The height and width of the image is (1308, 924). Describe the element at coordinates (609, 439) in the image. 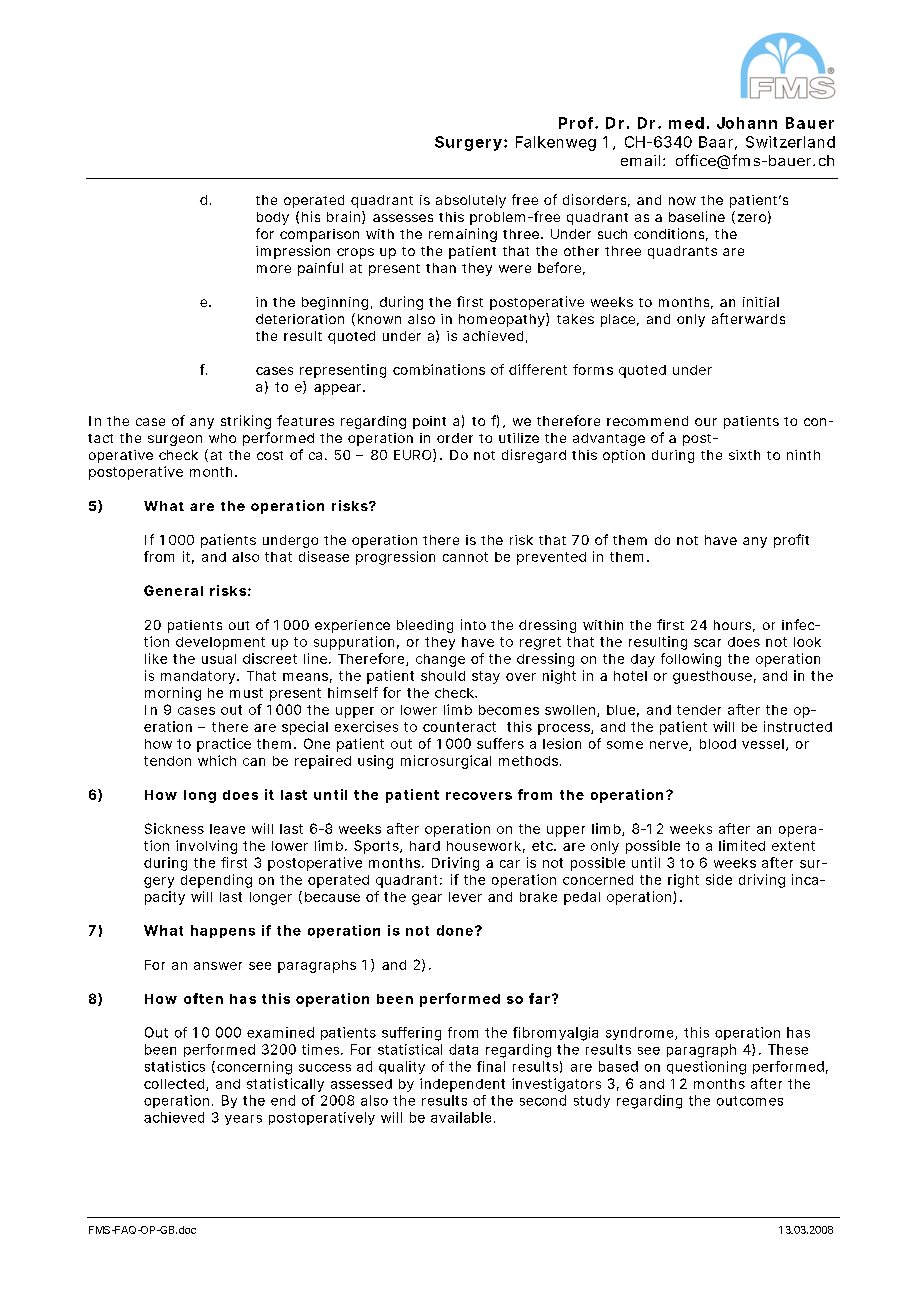

I see `advantage` at that location.
